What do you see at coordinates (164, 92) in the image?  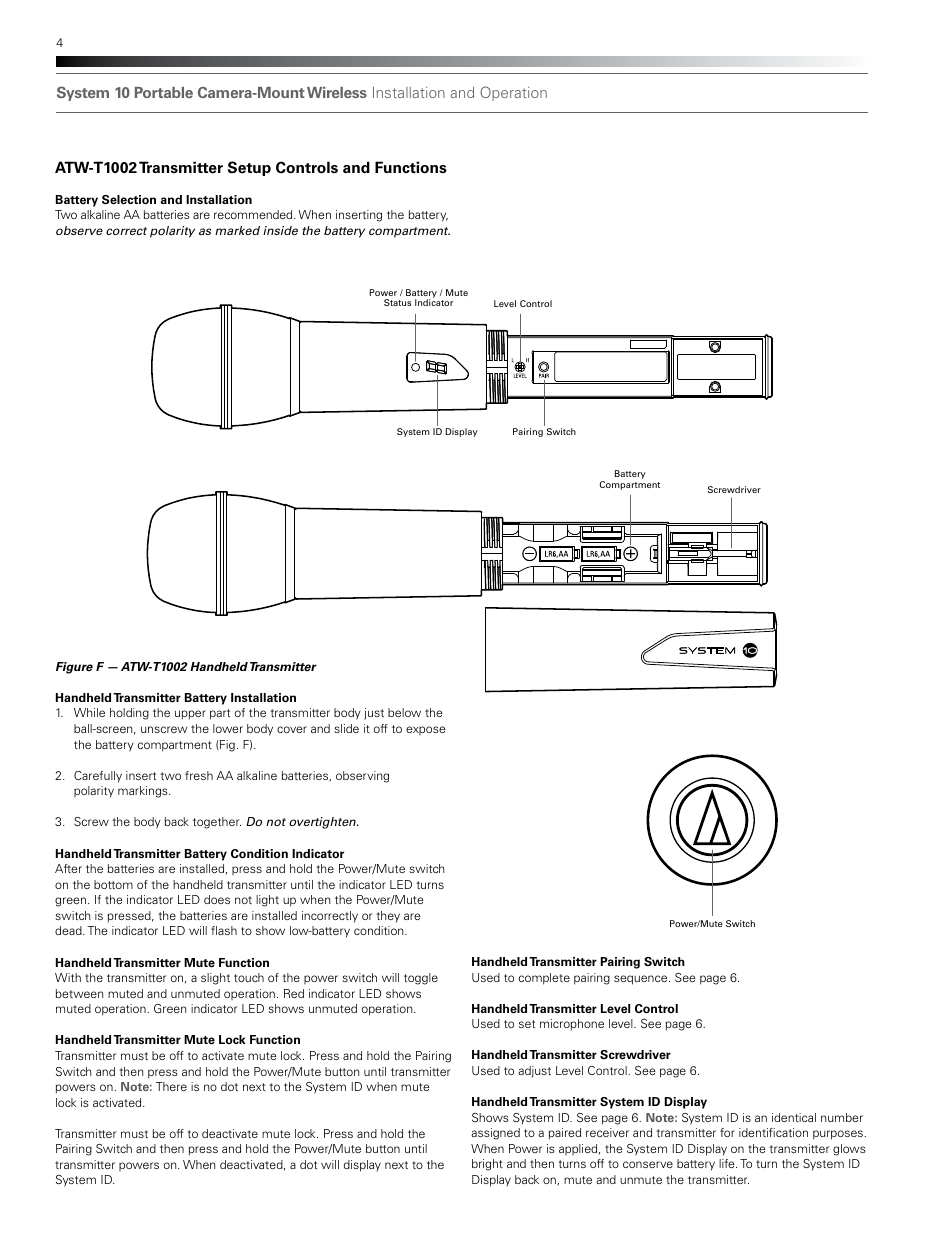 I see `Portable` at bounding box center [164, 92].
